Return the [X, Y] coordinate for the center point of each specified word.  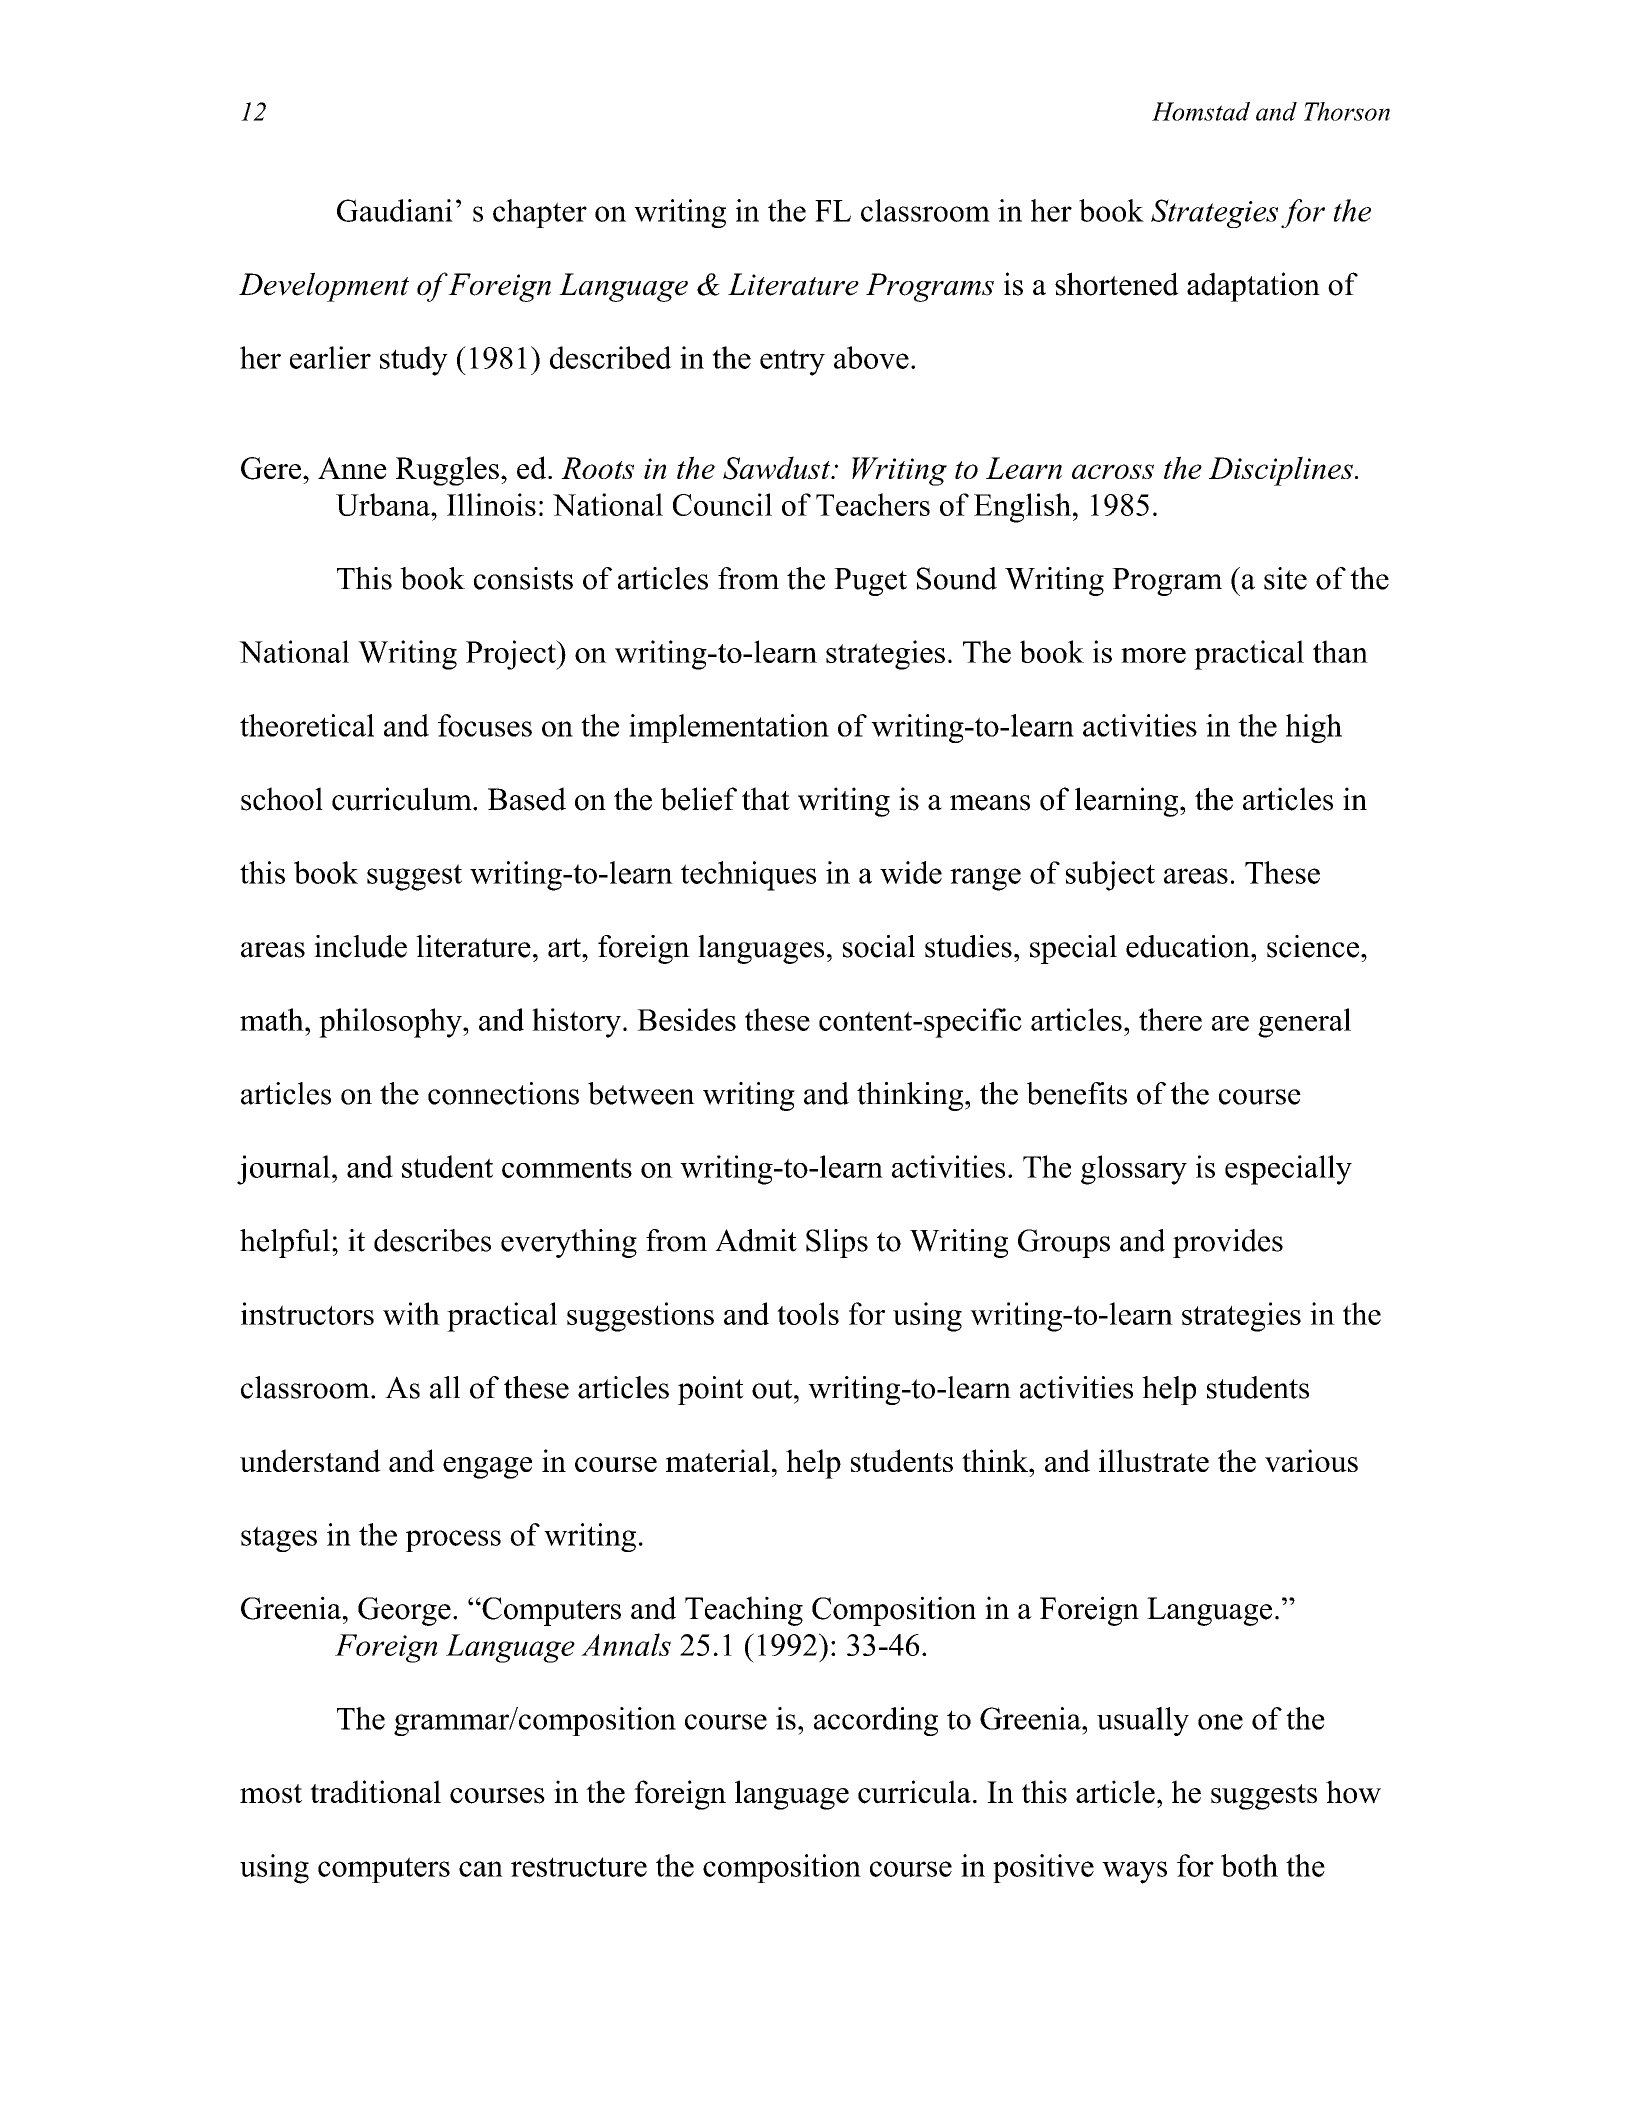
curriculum [403, 799]
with [411, 1313]
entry [792, 362]
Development [324, 287]
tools [808, 1313]
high [1314, 728]
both [1249, 1865]
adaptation [1253, 287]
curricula [914, 1792]
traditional [375, 1792]
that [766, 798]
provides [1228, 1243]
